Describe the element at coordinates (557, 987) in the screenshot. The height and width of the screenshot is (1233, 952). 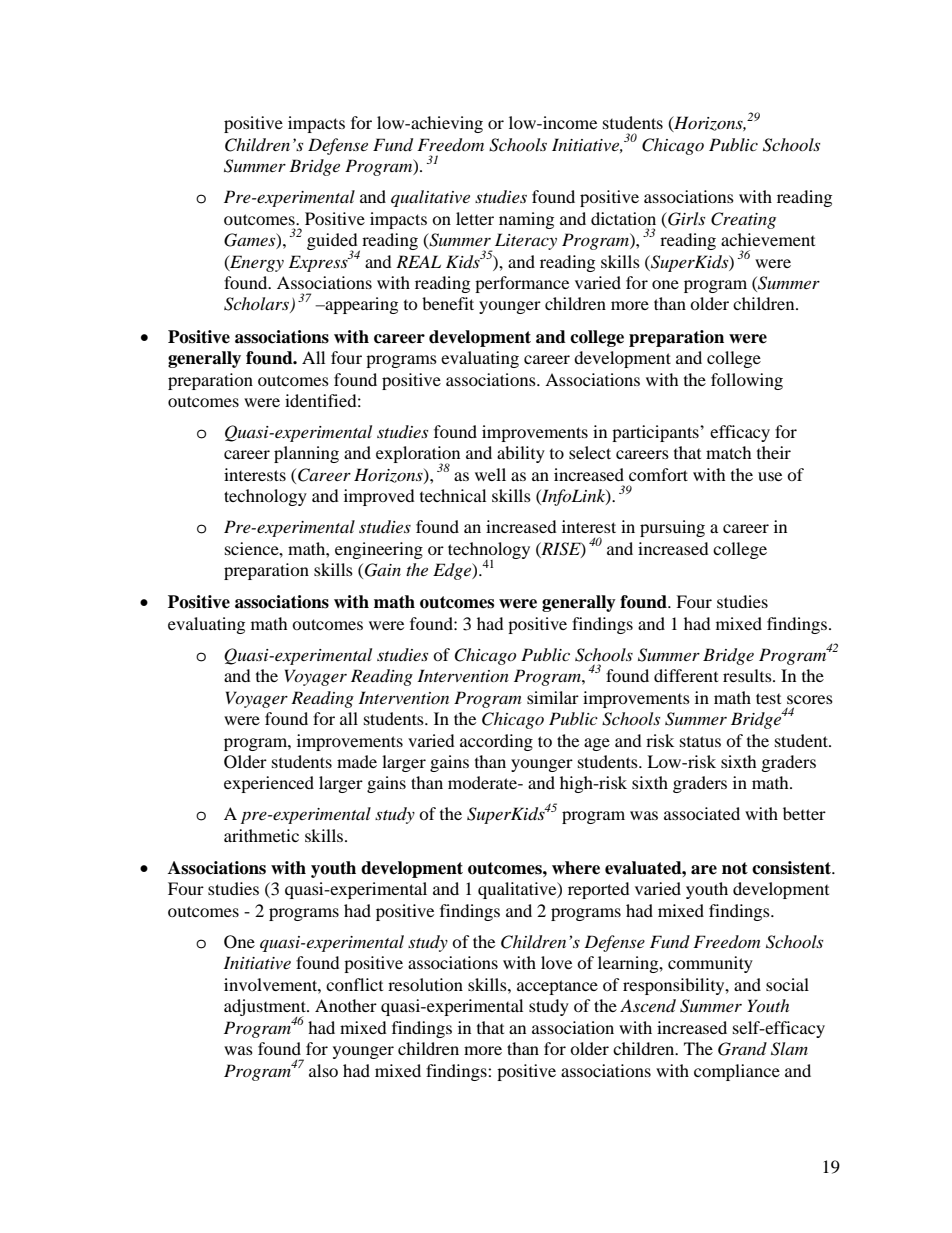
I see `acceptance` at that location.
